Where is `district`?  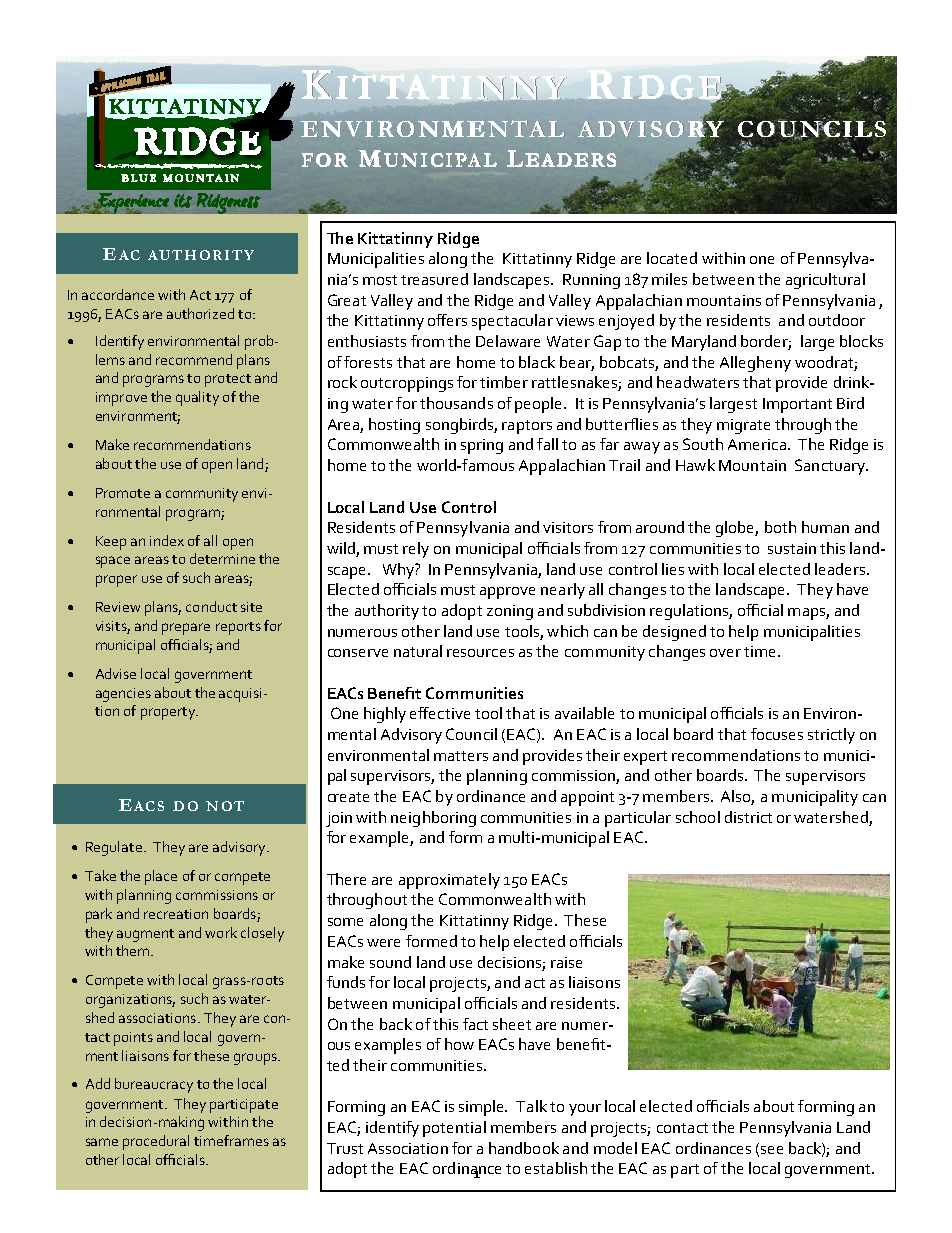 district is located at coordinates (748, 817).
